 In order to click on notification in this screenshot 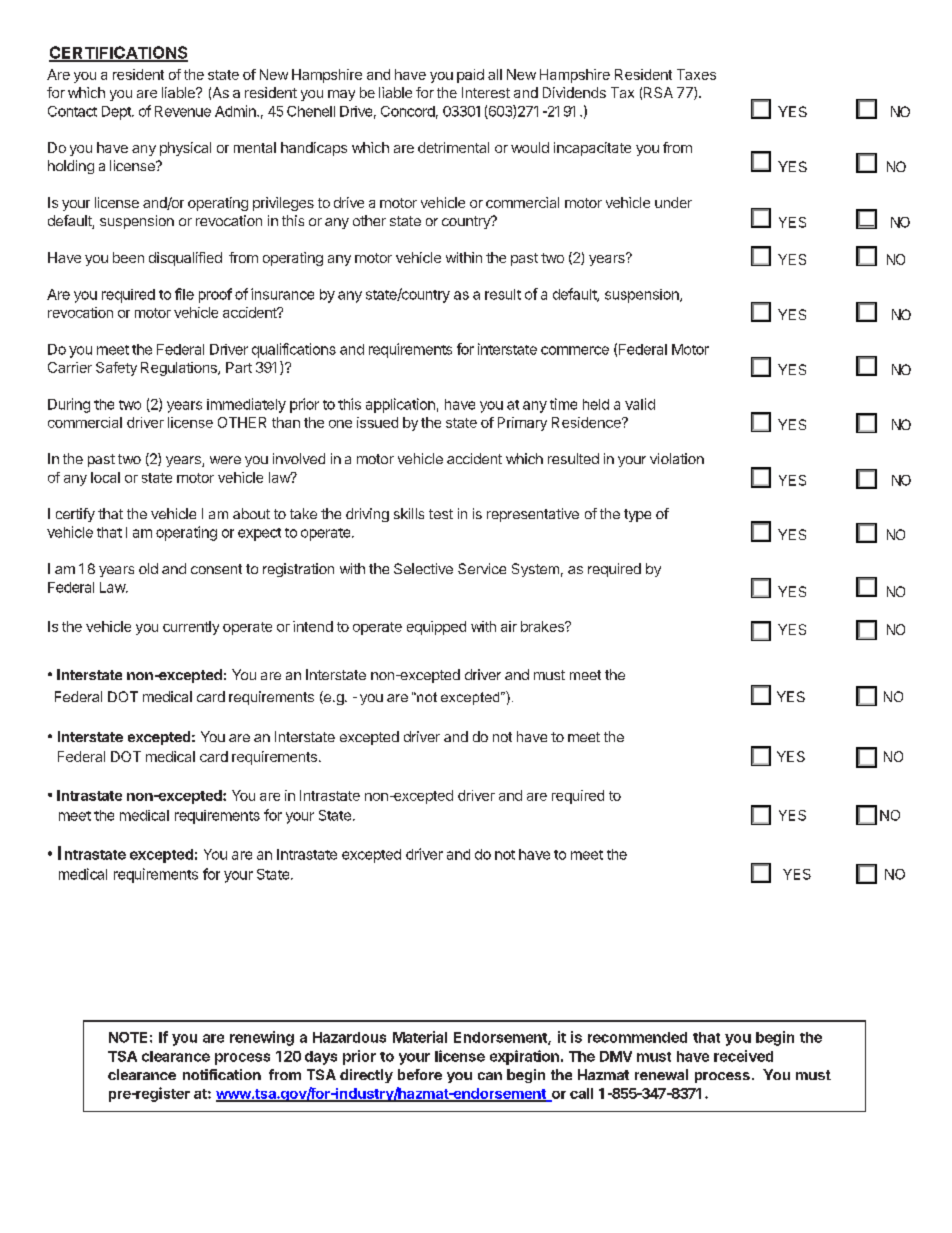, I will do `click(222, 1074)`.
